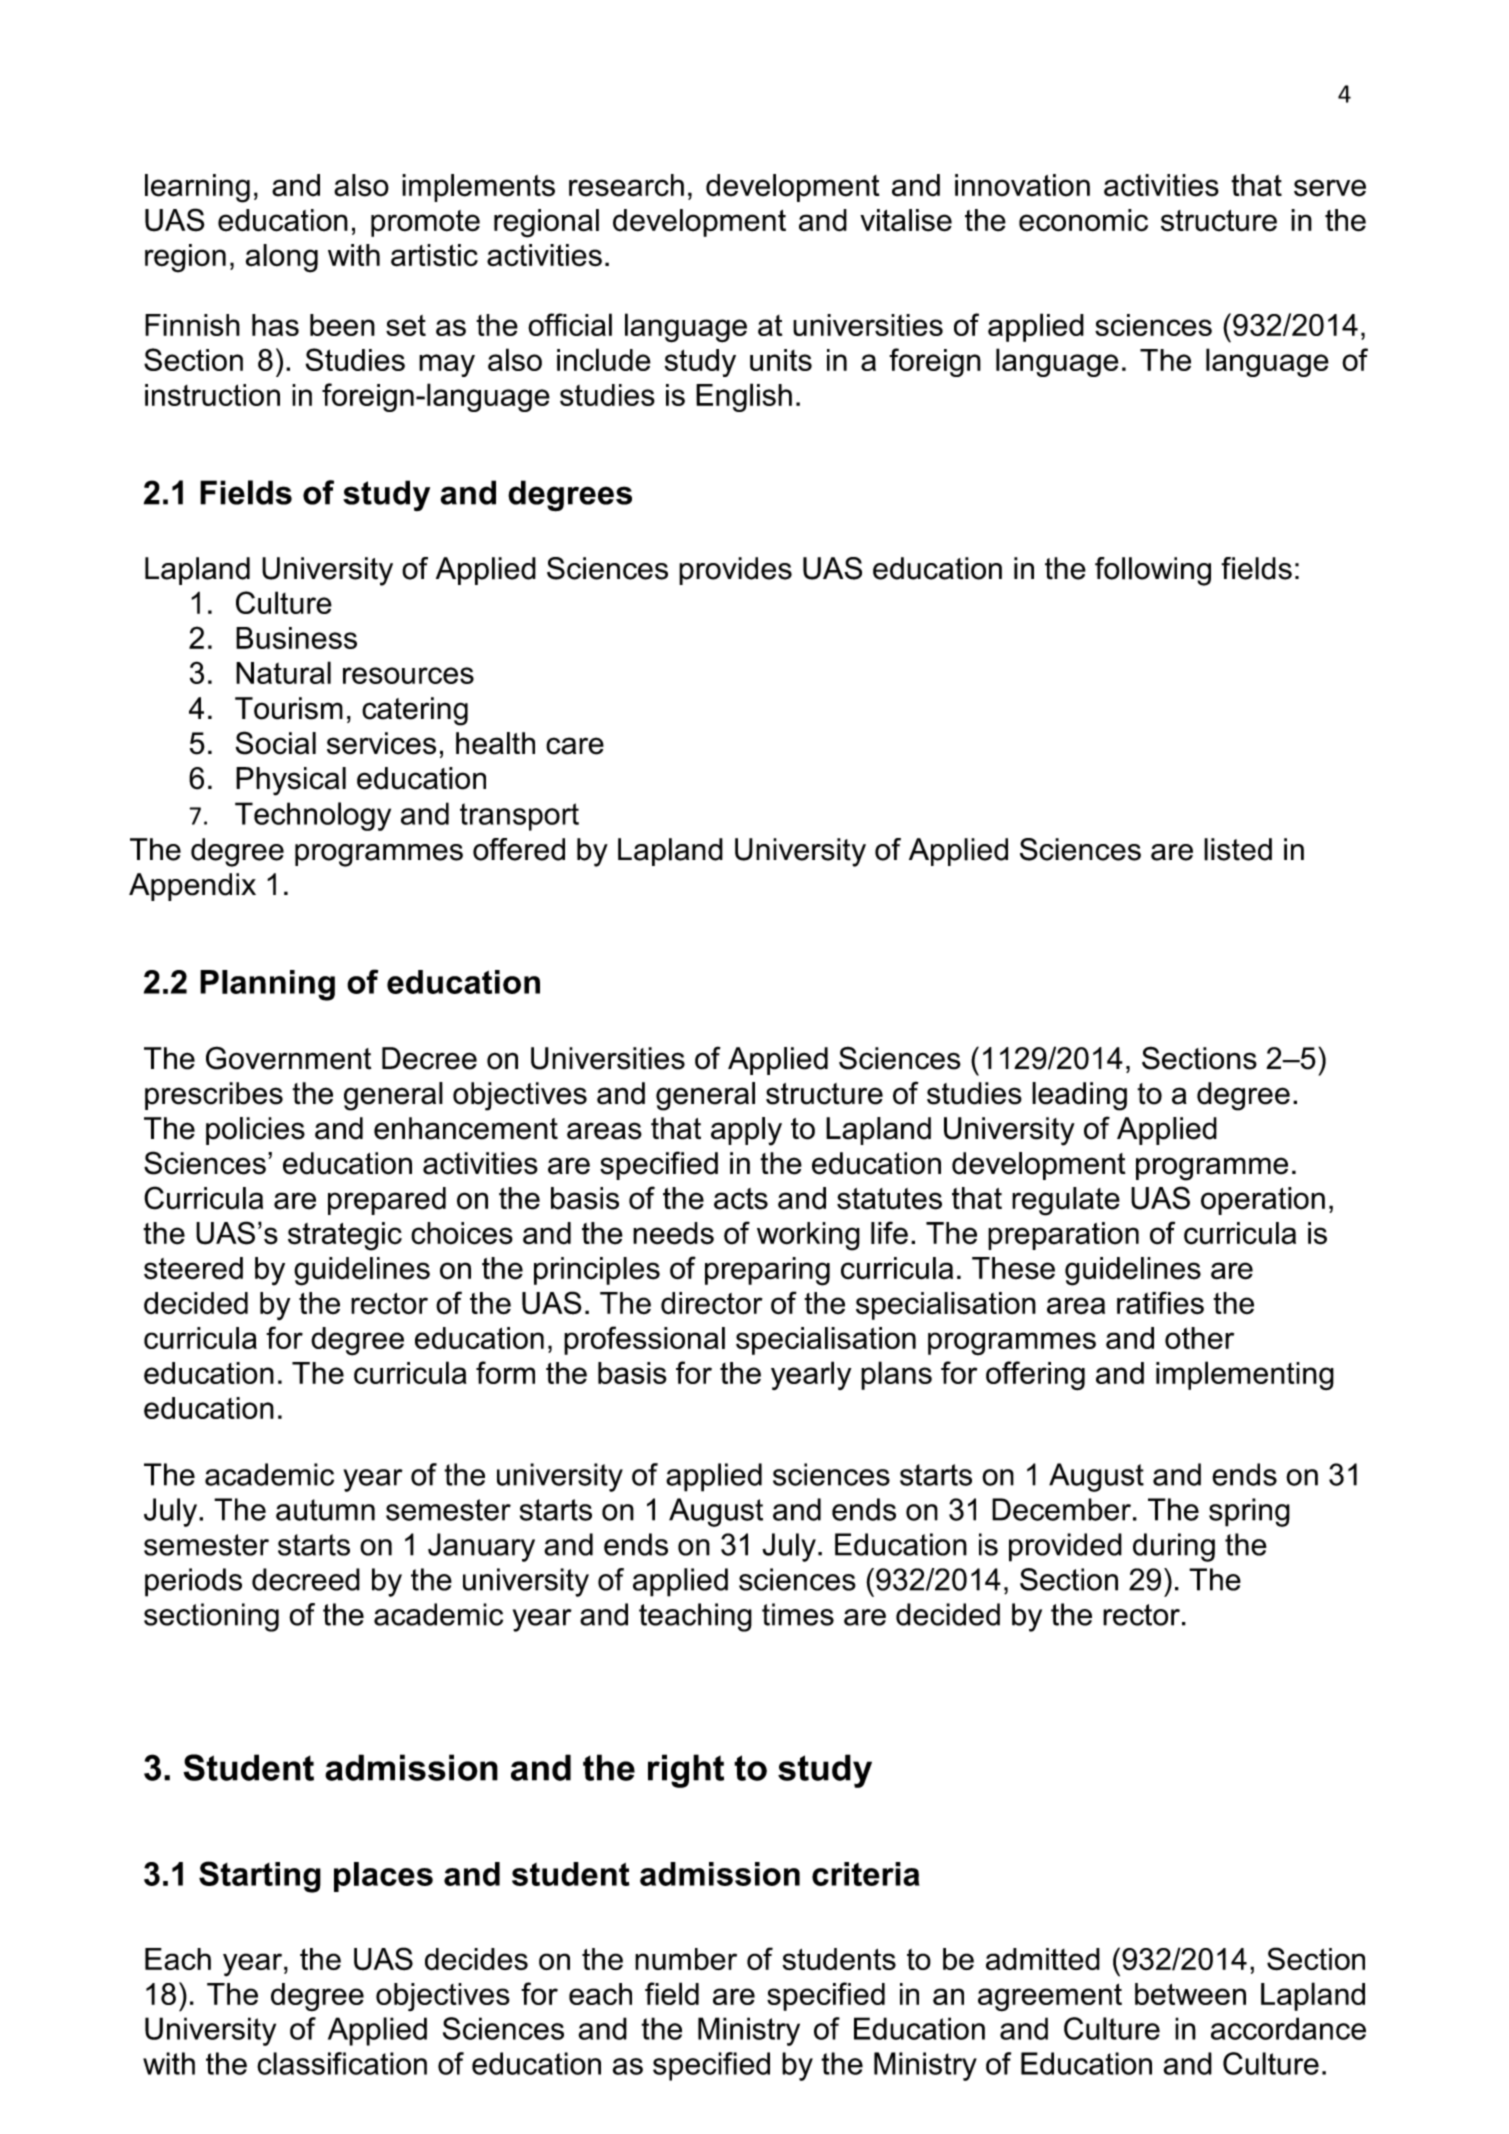 This page has width=1509, height=2134. I want to click on implementing, so click(1245, 1375).
